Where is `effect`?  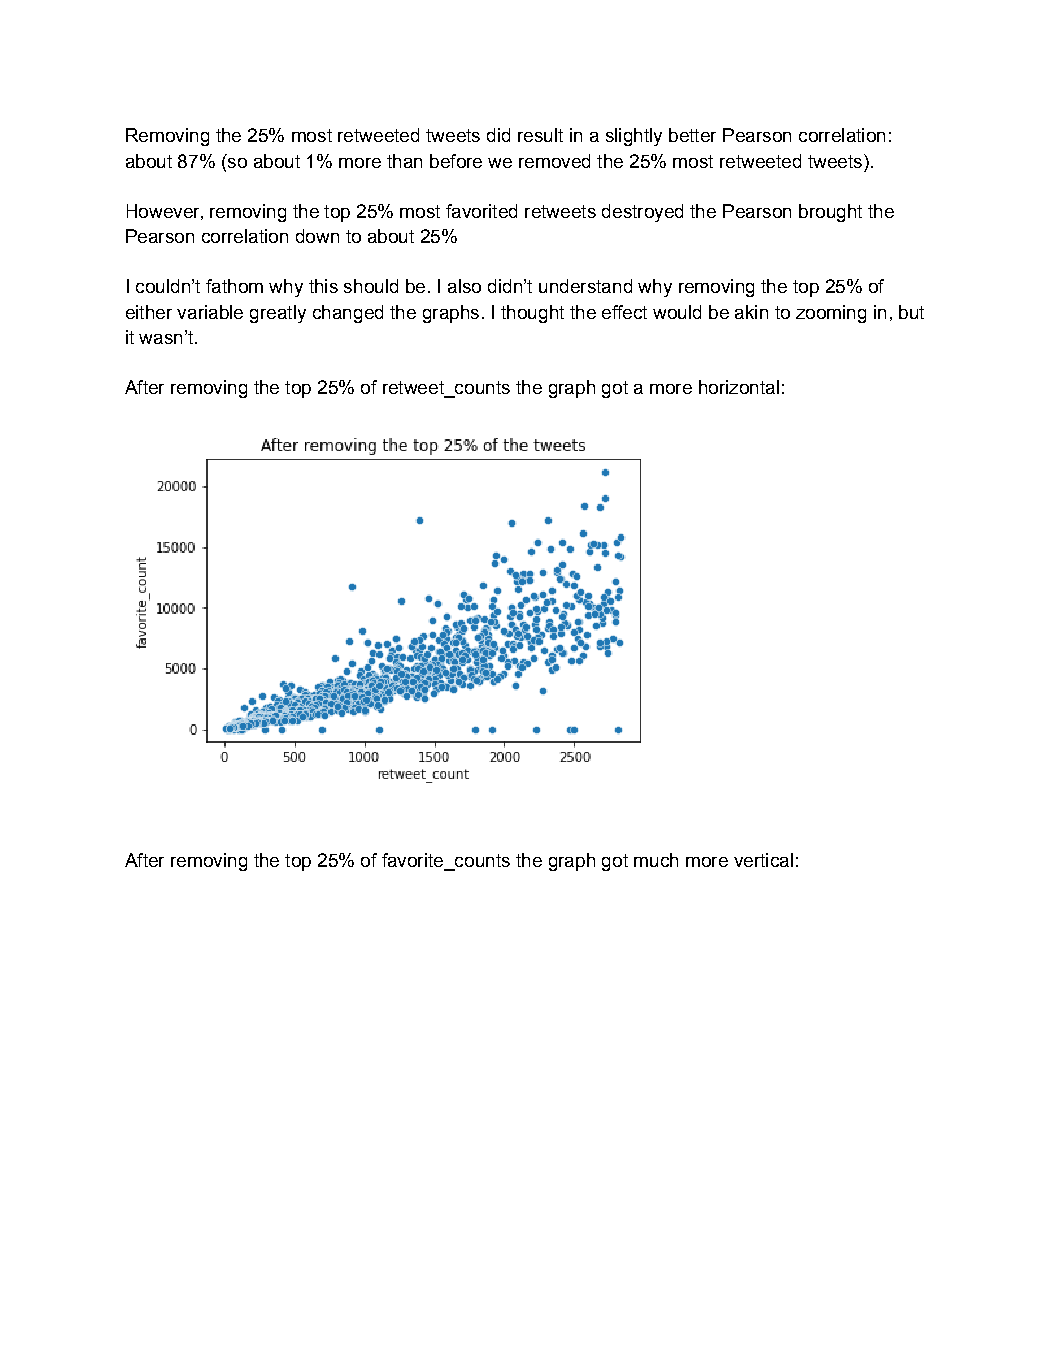 effect is located at coordinates (624, 312).
